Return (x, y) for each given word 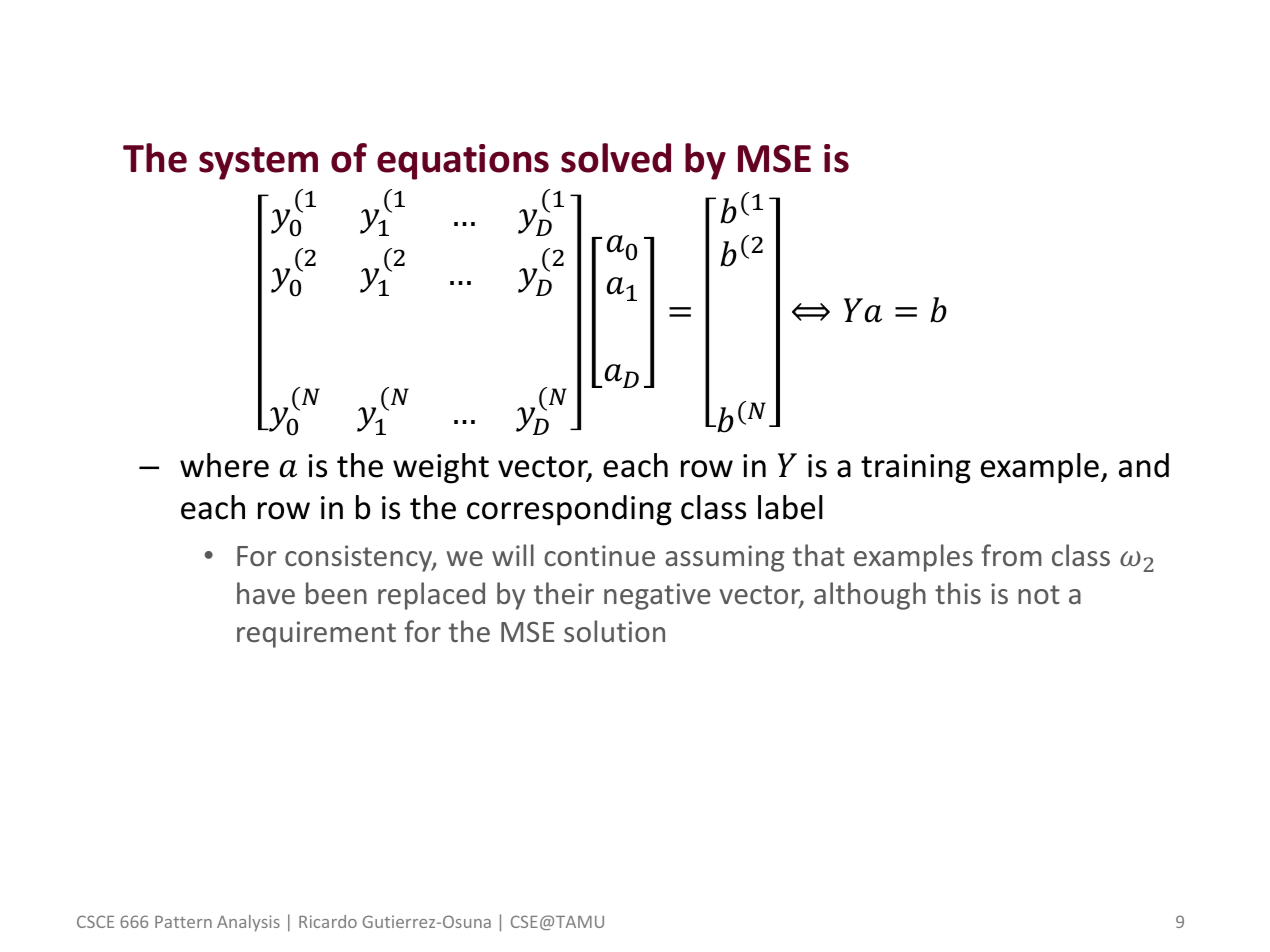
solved (616, 158)
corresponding (569, 510)
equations (463, 162)
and (1144, 465)
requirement (316, 634)
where (224, 465)
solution (614, 631)
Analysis (248, 923)
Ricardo (328, 921)
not (1039, 594)
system (258, 163)
